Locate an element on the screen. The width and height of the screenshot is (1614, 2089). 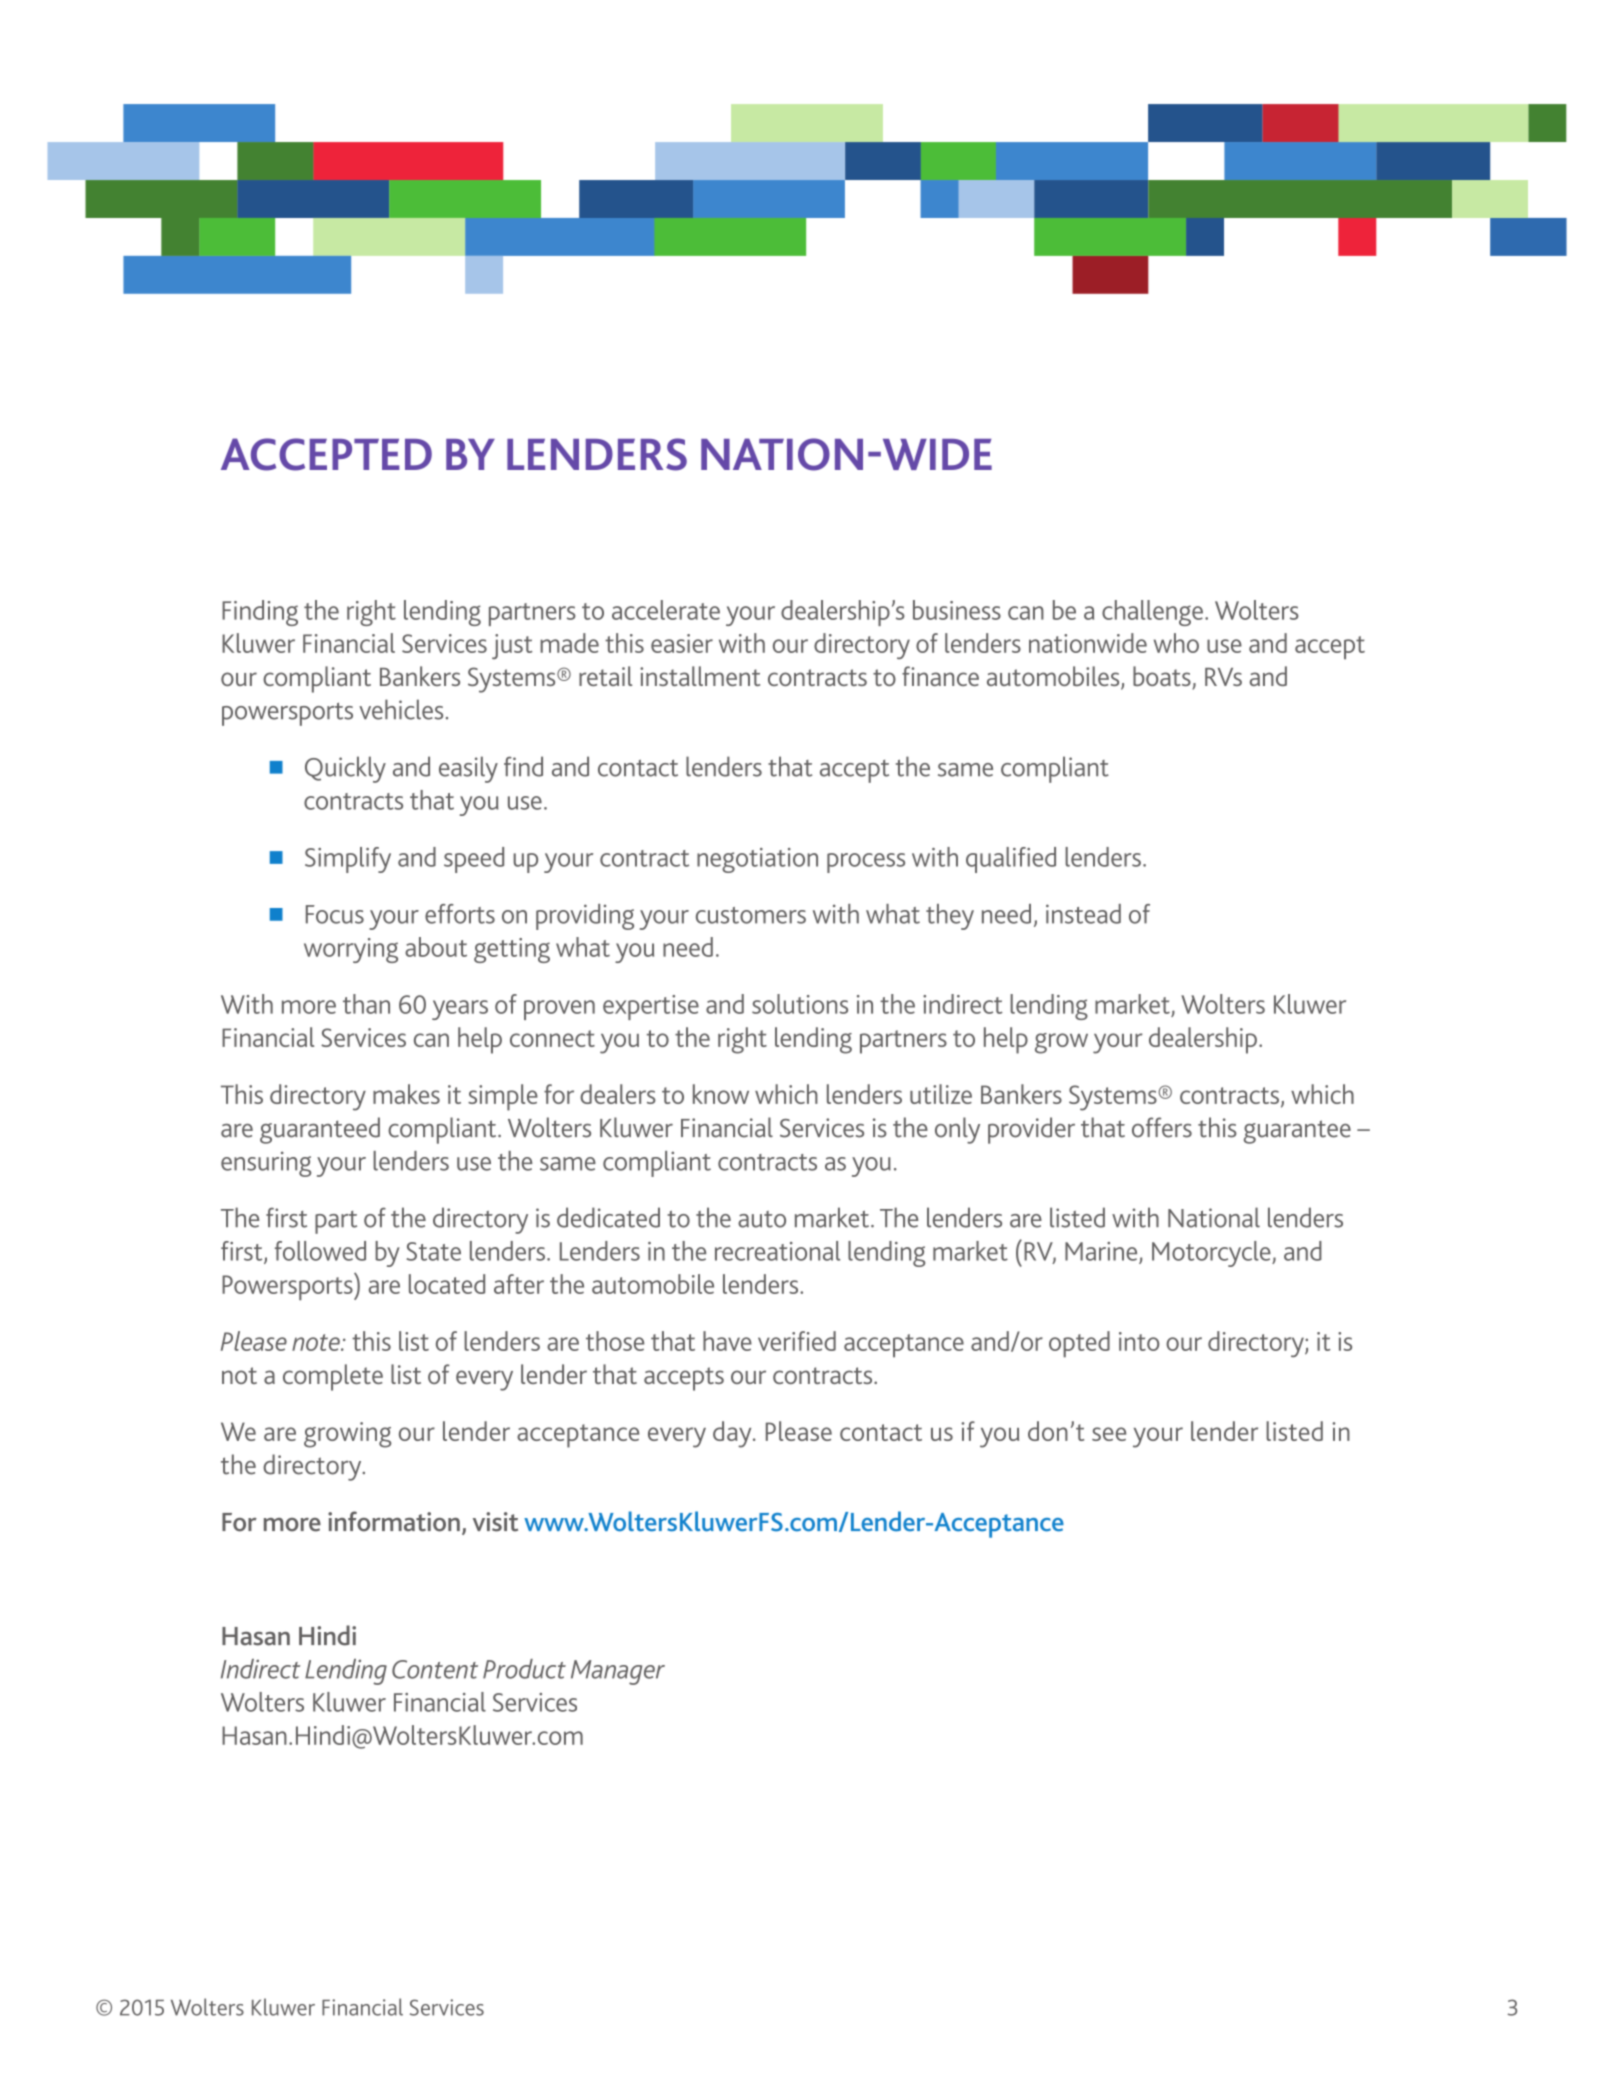
vehicles is located at coordinates (401, 709).
